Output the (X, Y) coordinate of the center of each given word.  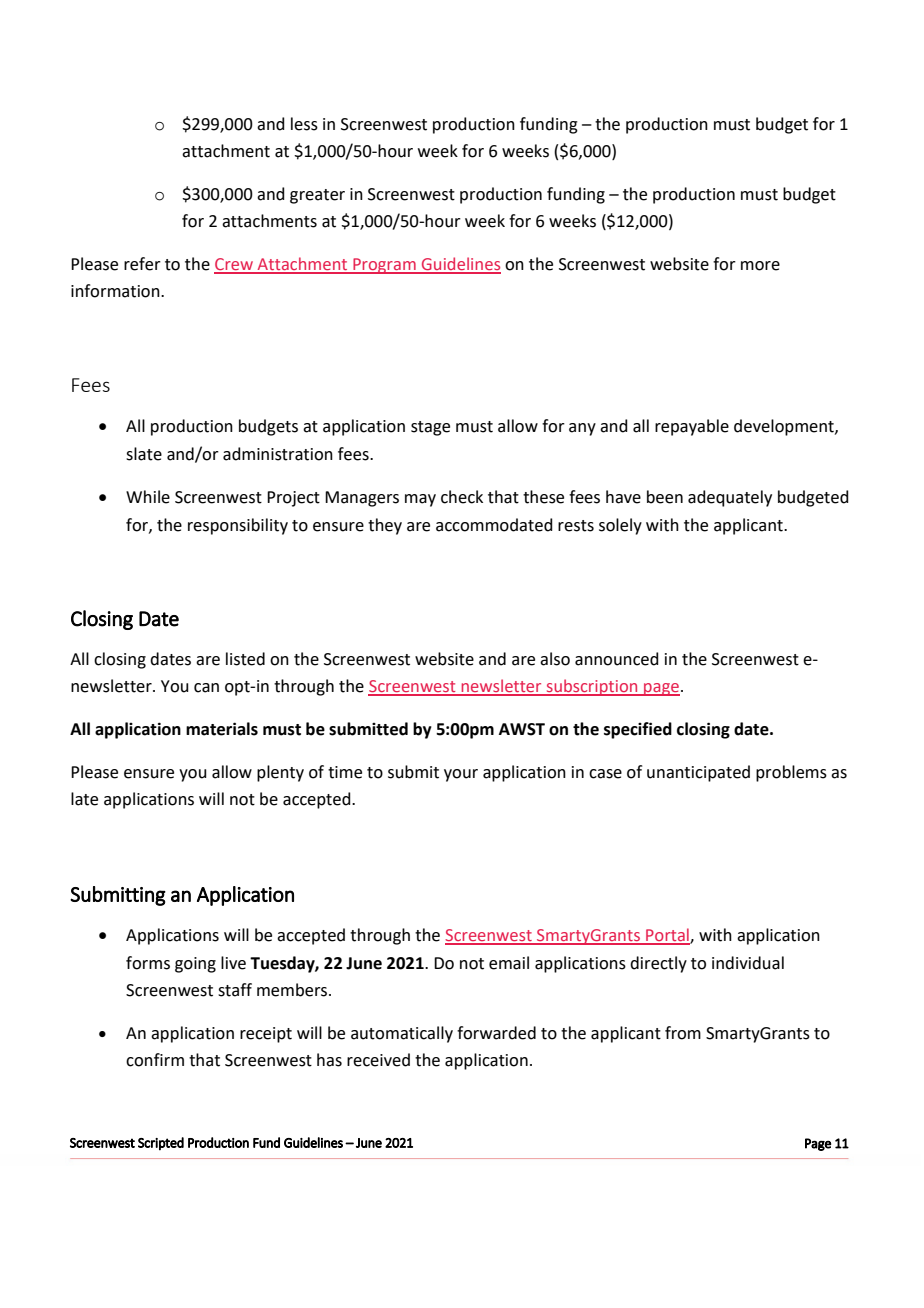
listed (245, 659)
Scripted (161, 1144)
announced (617, 659)
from (683, 1033)
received (378, 1060)
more (760, 266)
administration (278, 454)
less (304, 124)
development (785, 427)
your (461, 775)
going (195, 965)
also (555, 659)
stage (430, 428)
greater (317, 196)
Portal (667, 936)
